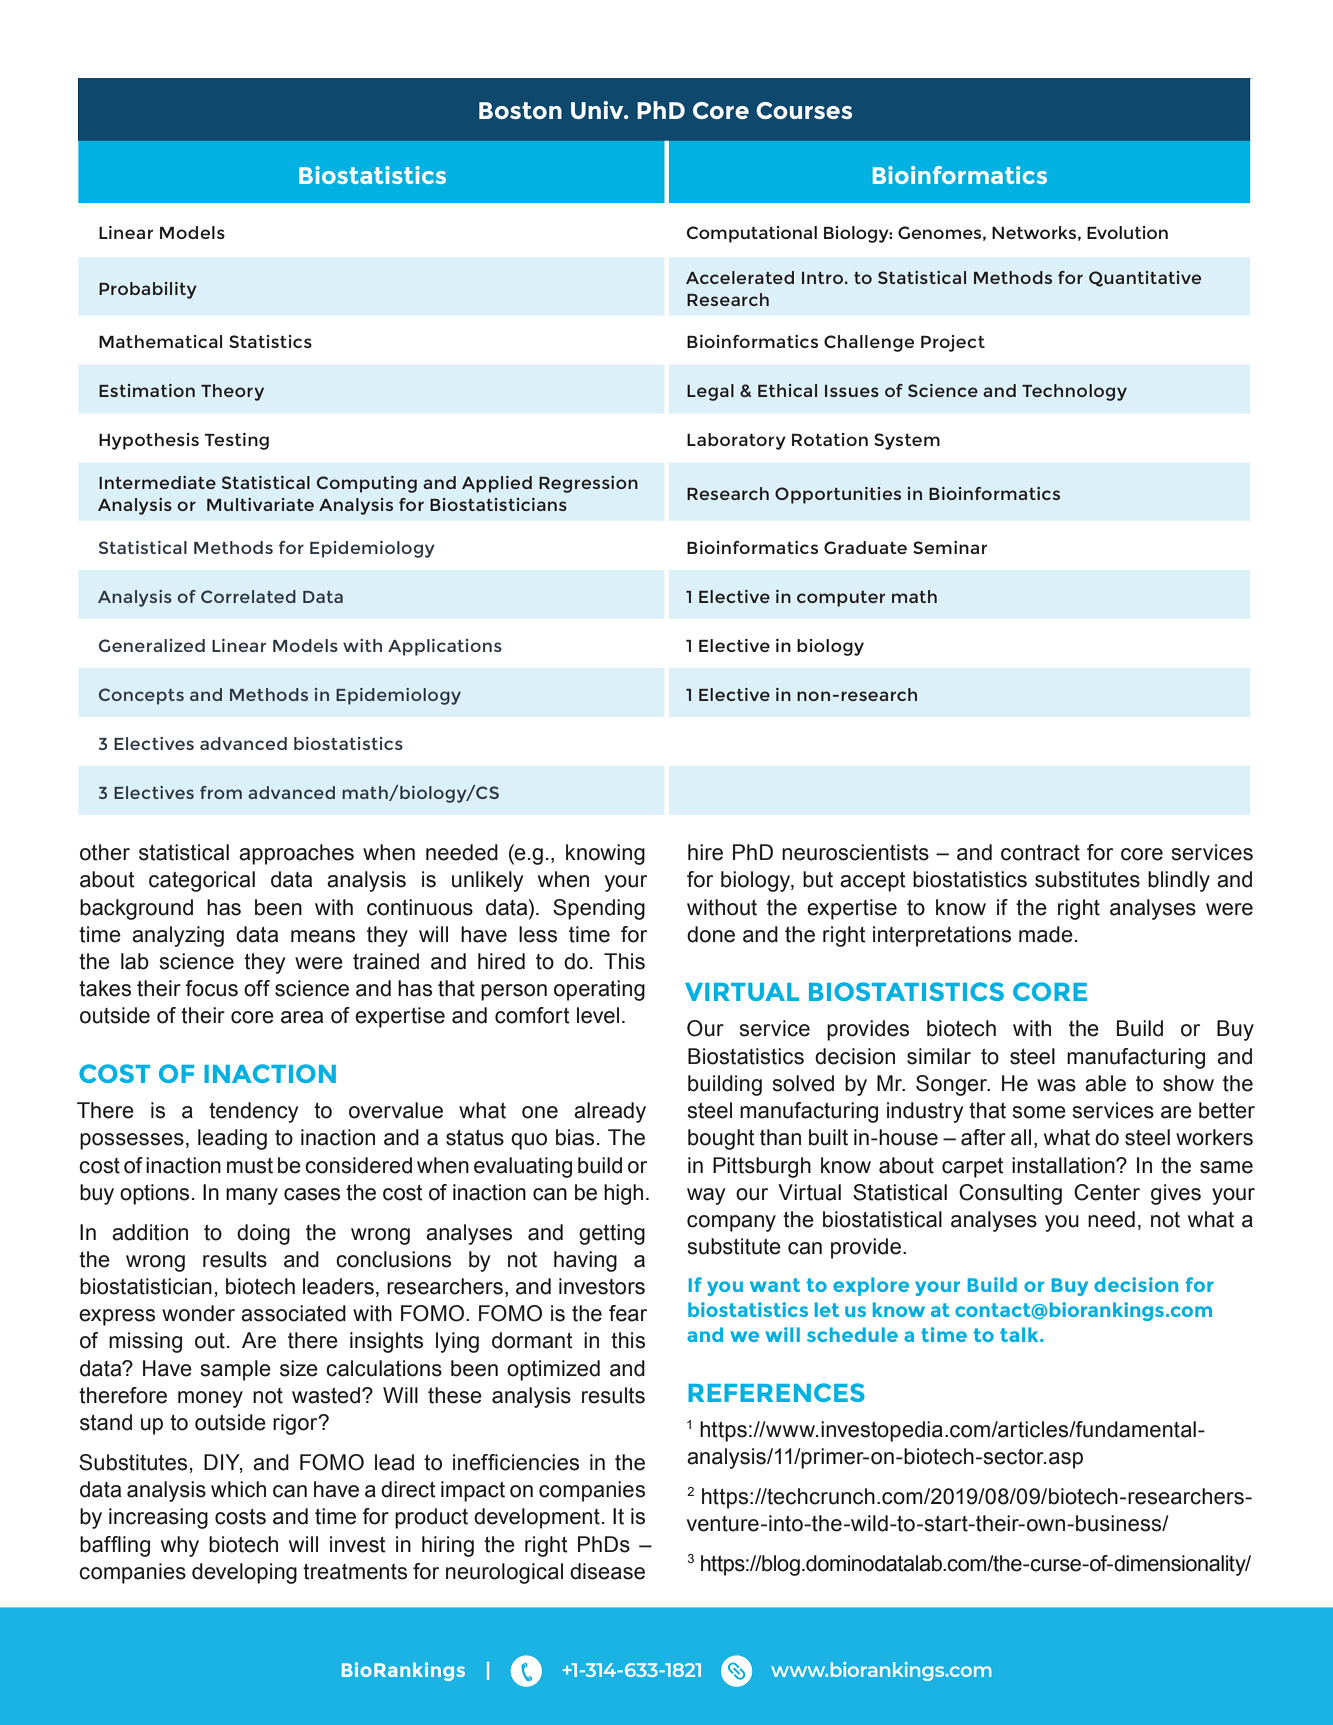  I want to click on tendency, so click(253, 1112).
